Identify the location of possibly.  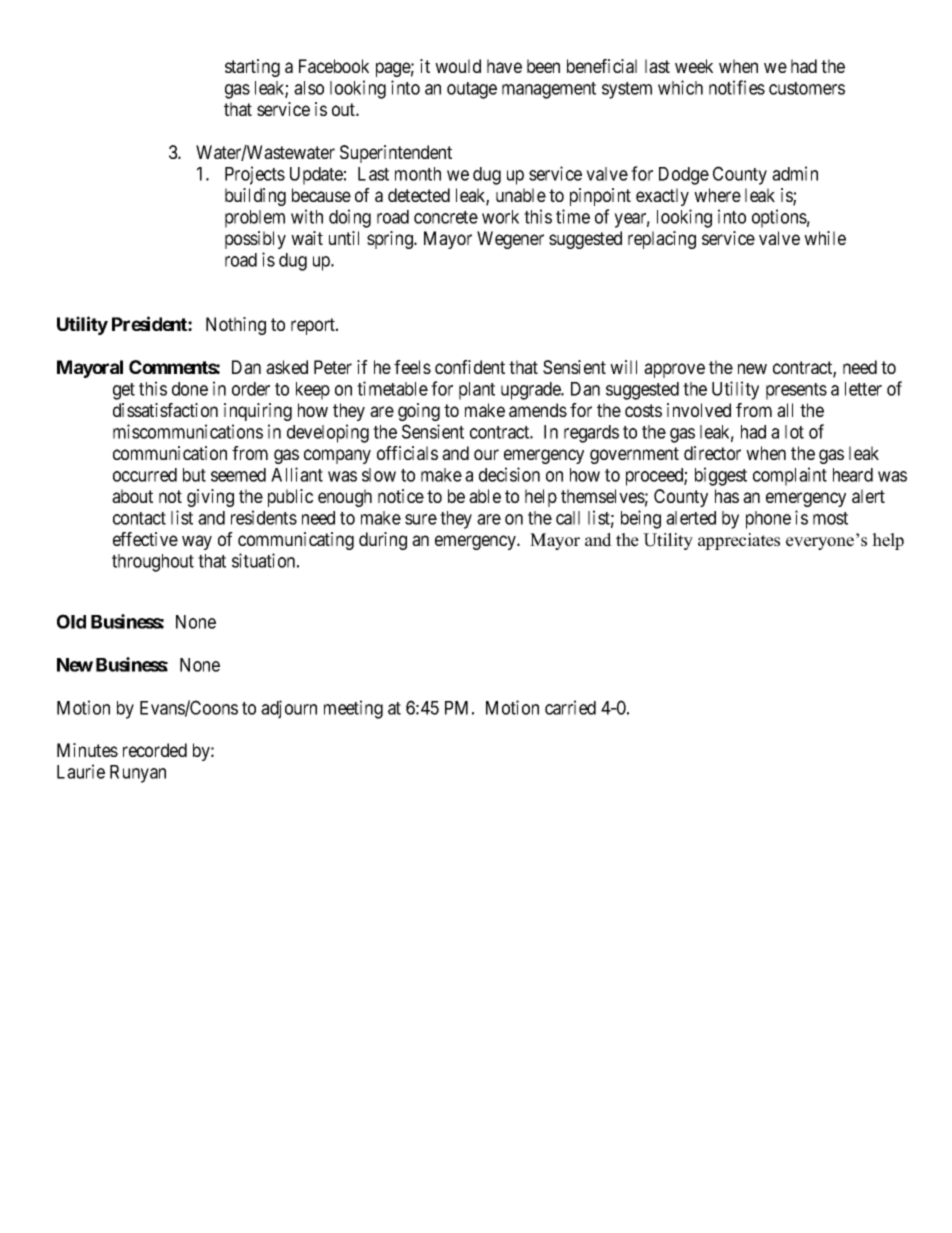
(255, 240).
